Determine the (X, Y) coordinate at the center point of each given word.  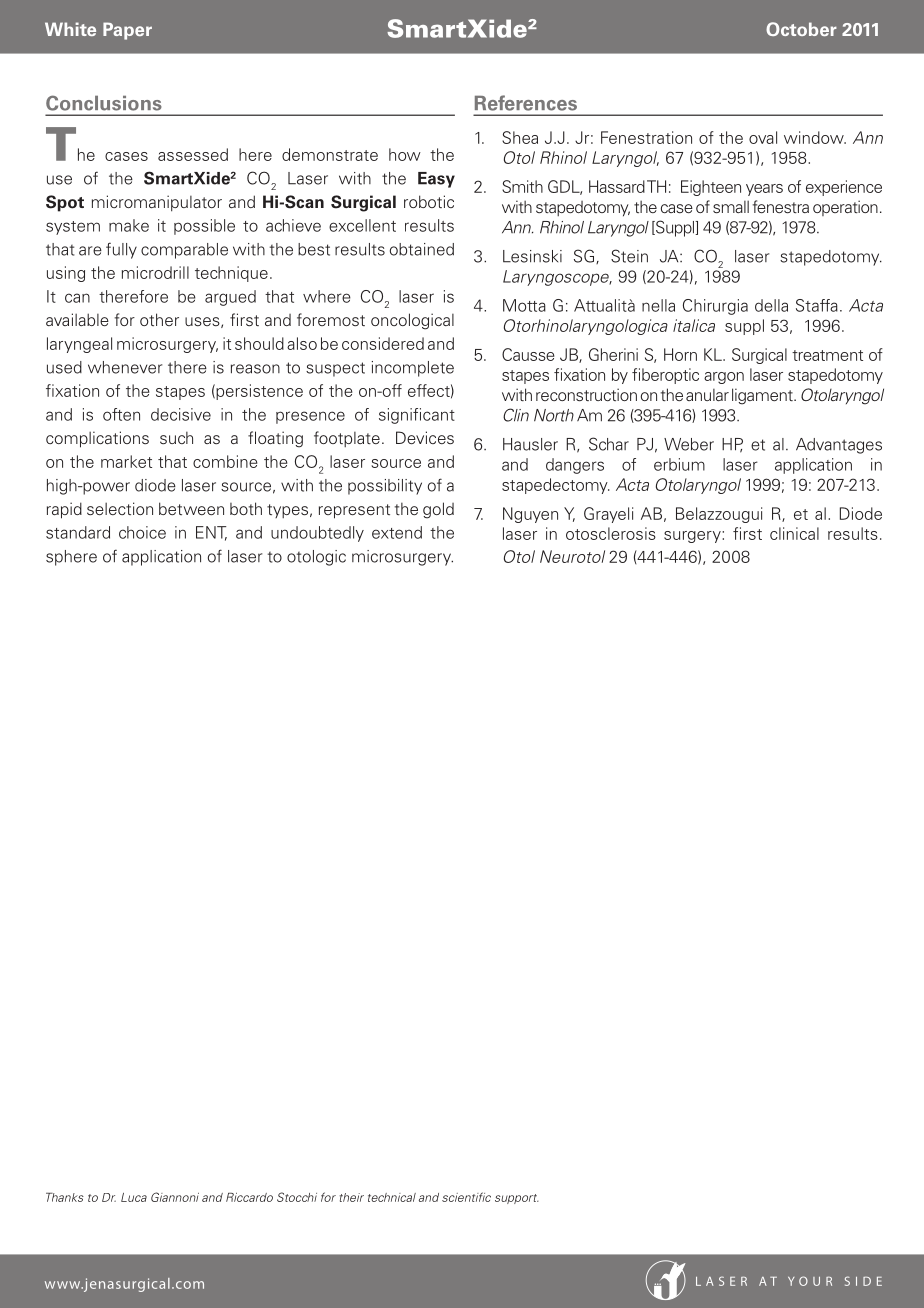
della (771, 305)
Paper (127, 31)
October (801, 29)
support (517, 1199)
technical (392, 1197)
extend (397, 532)
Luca (134, 1197)
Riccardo (249, 1197)
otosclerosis (611, 533)
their (352, 1197)
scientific (466, 1197)
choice (142, 532)
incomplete (413, 369)
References (526, 103)
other (159, 319)
